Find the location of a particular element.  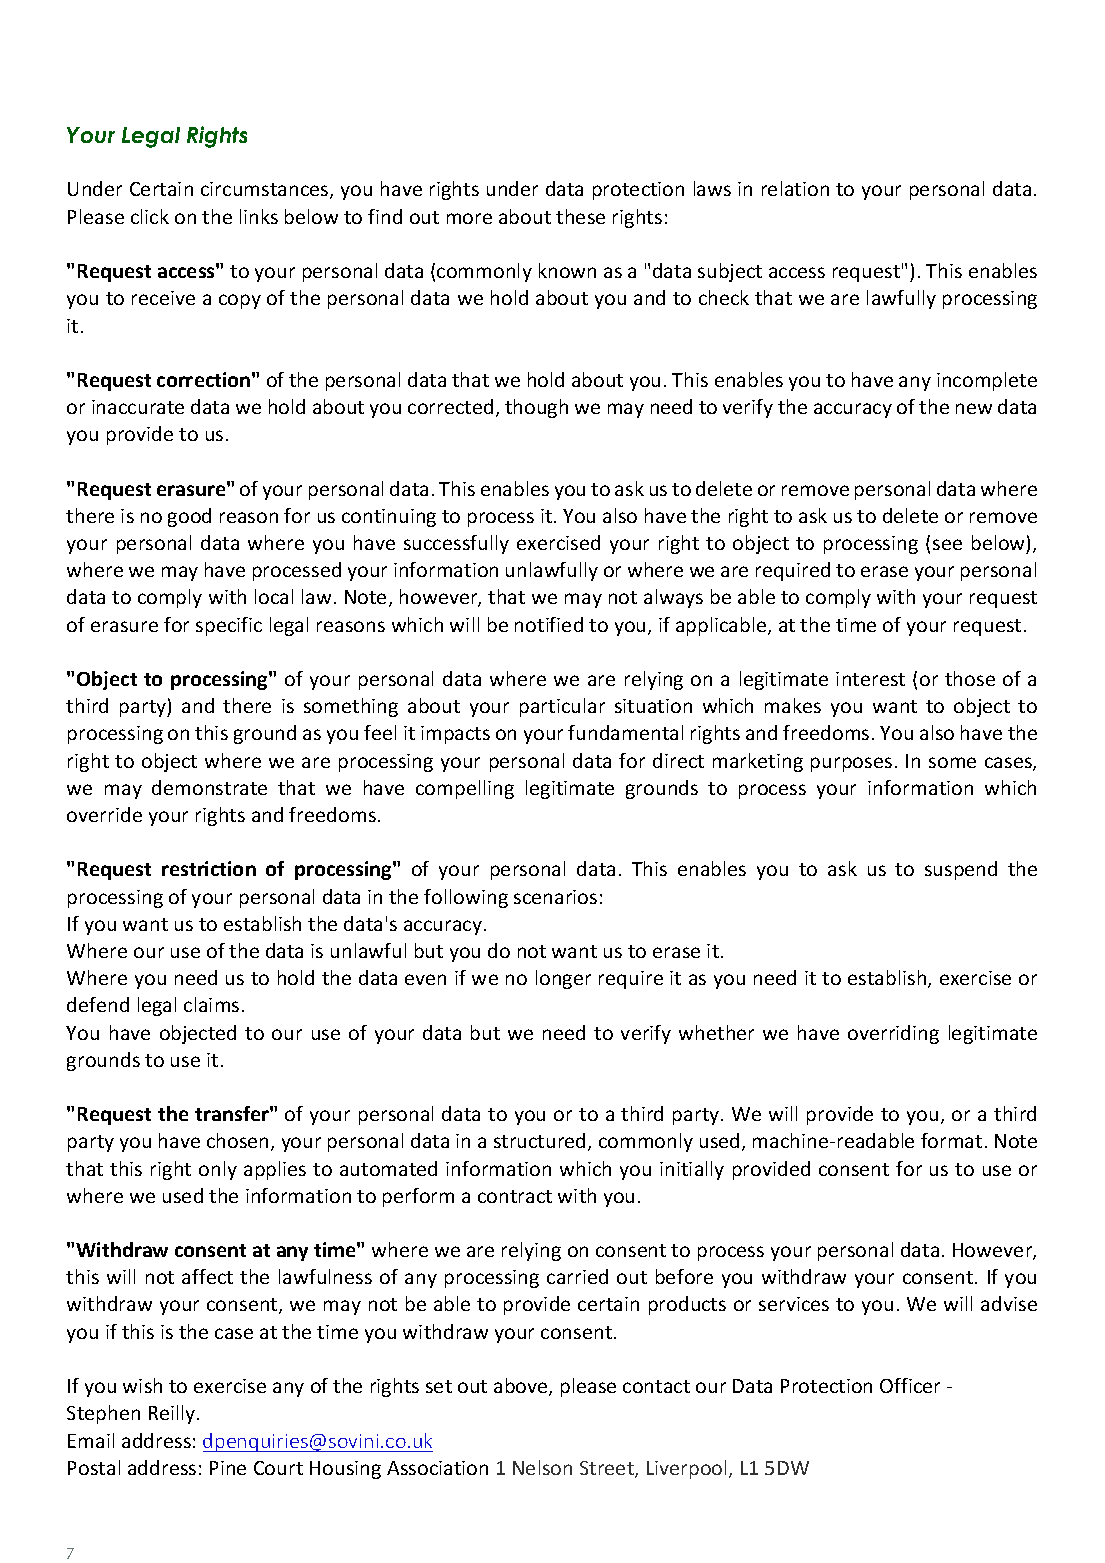

see is located at coordinates (947, 544).
